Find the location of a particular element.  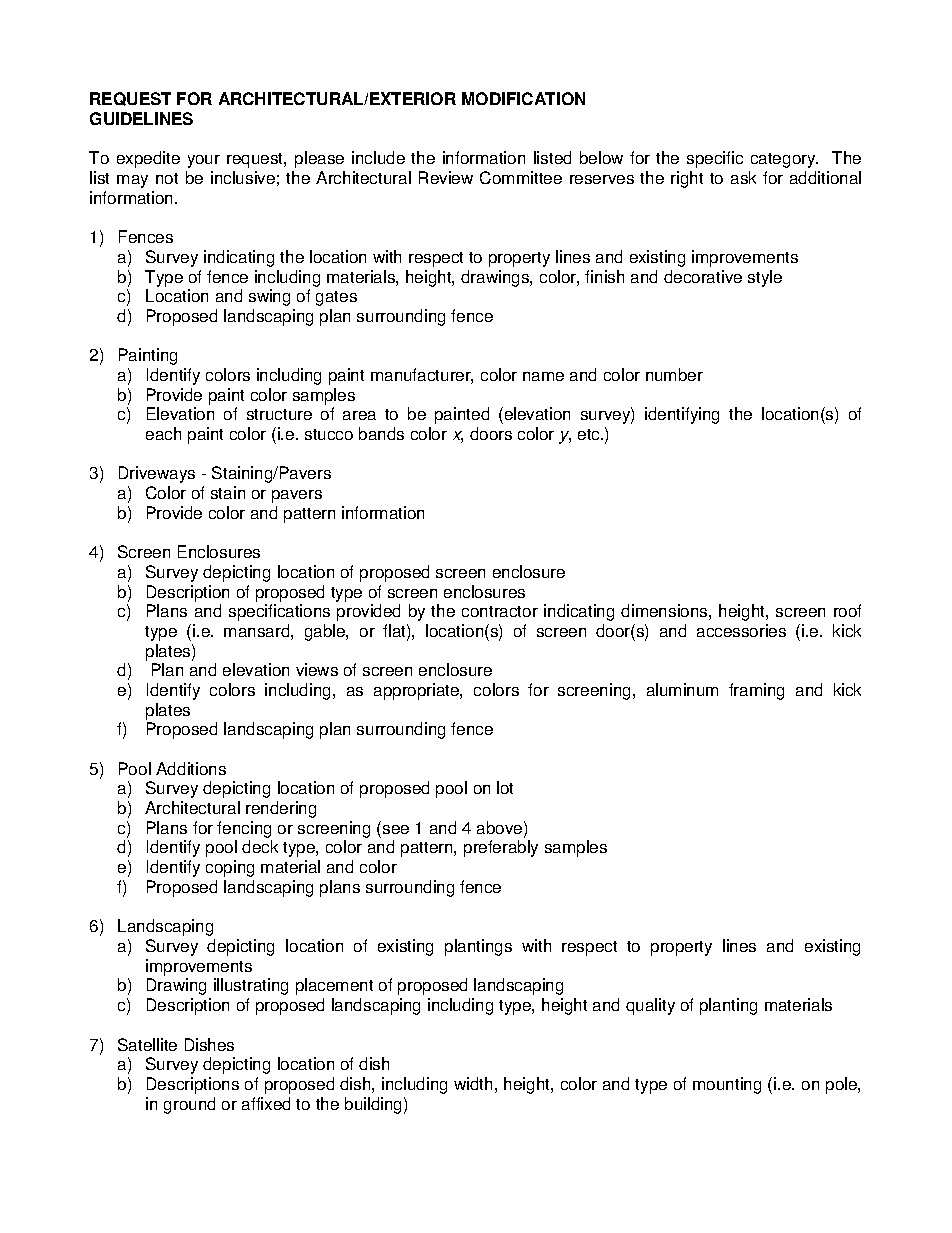

accessories is located at coordinates (741, 630).
